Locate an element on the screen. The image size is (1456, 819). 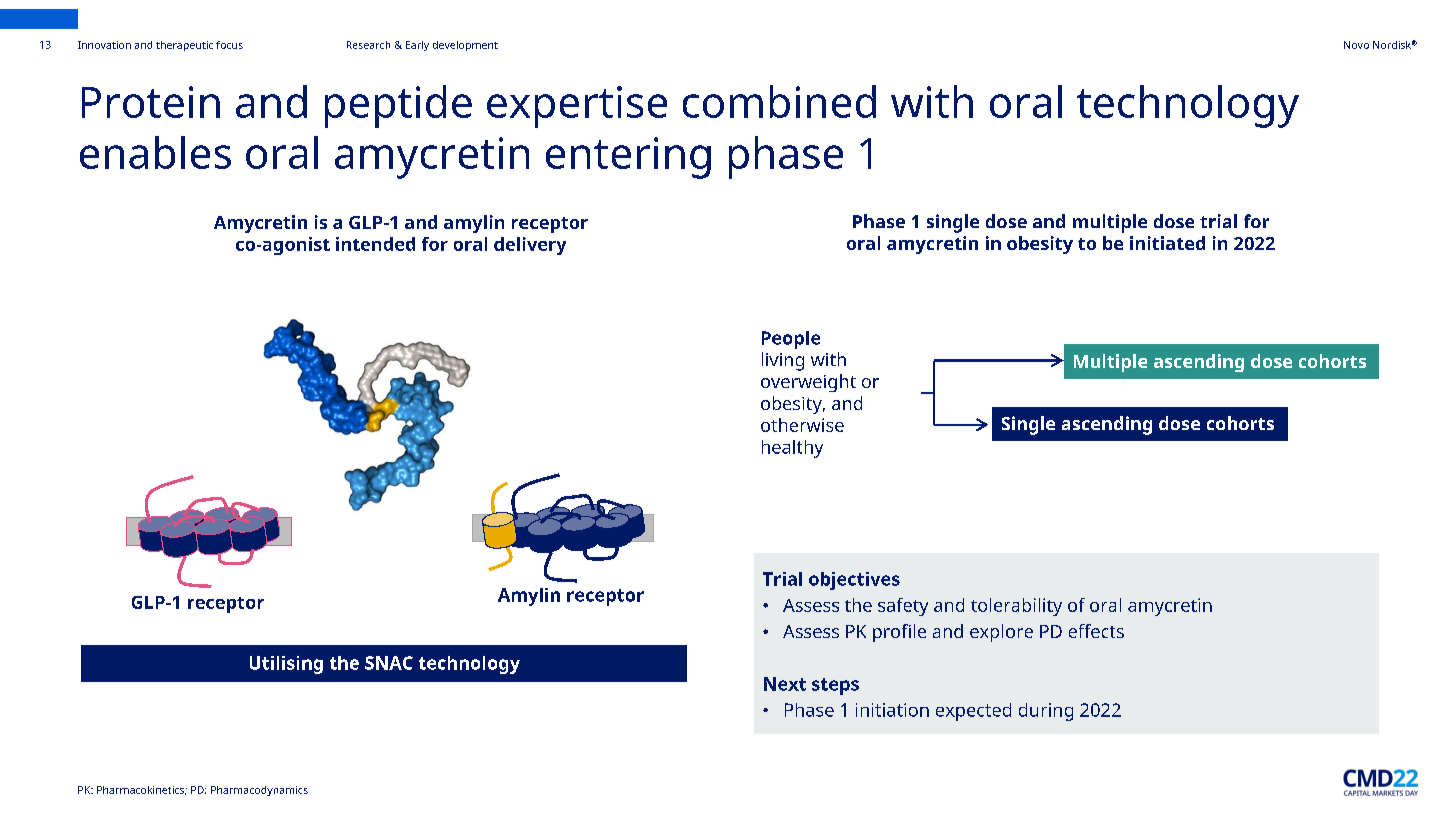
Novo is located at coordinates (1356, 45).
